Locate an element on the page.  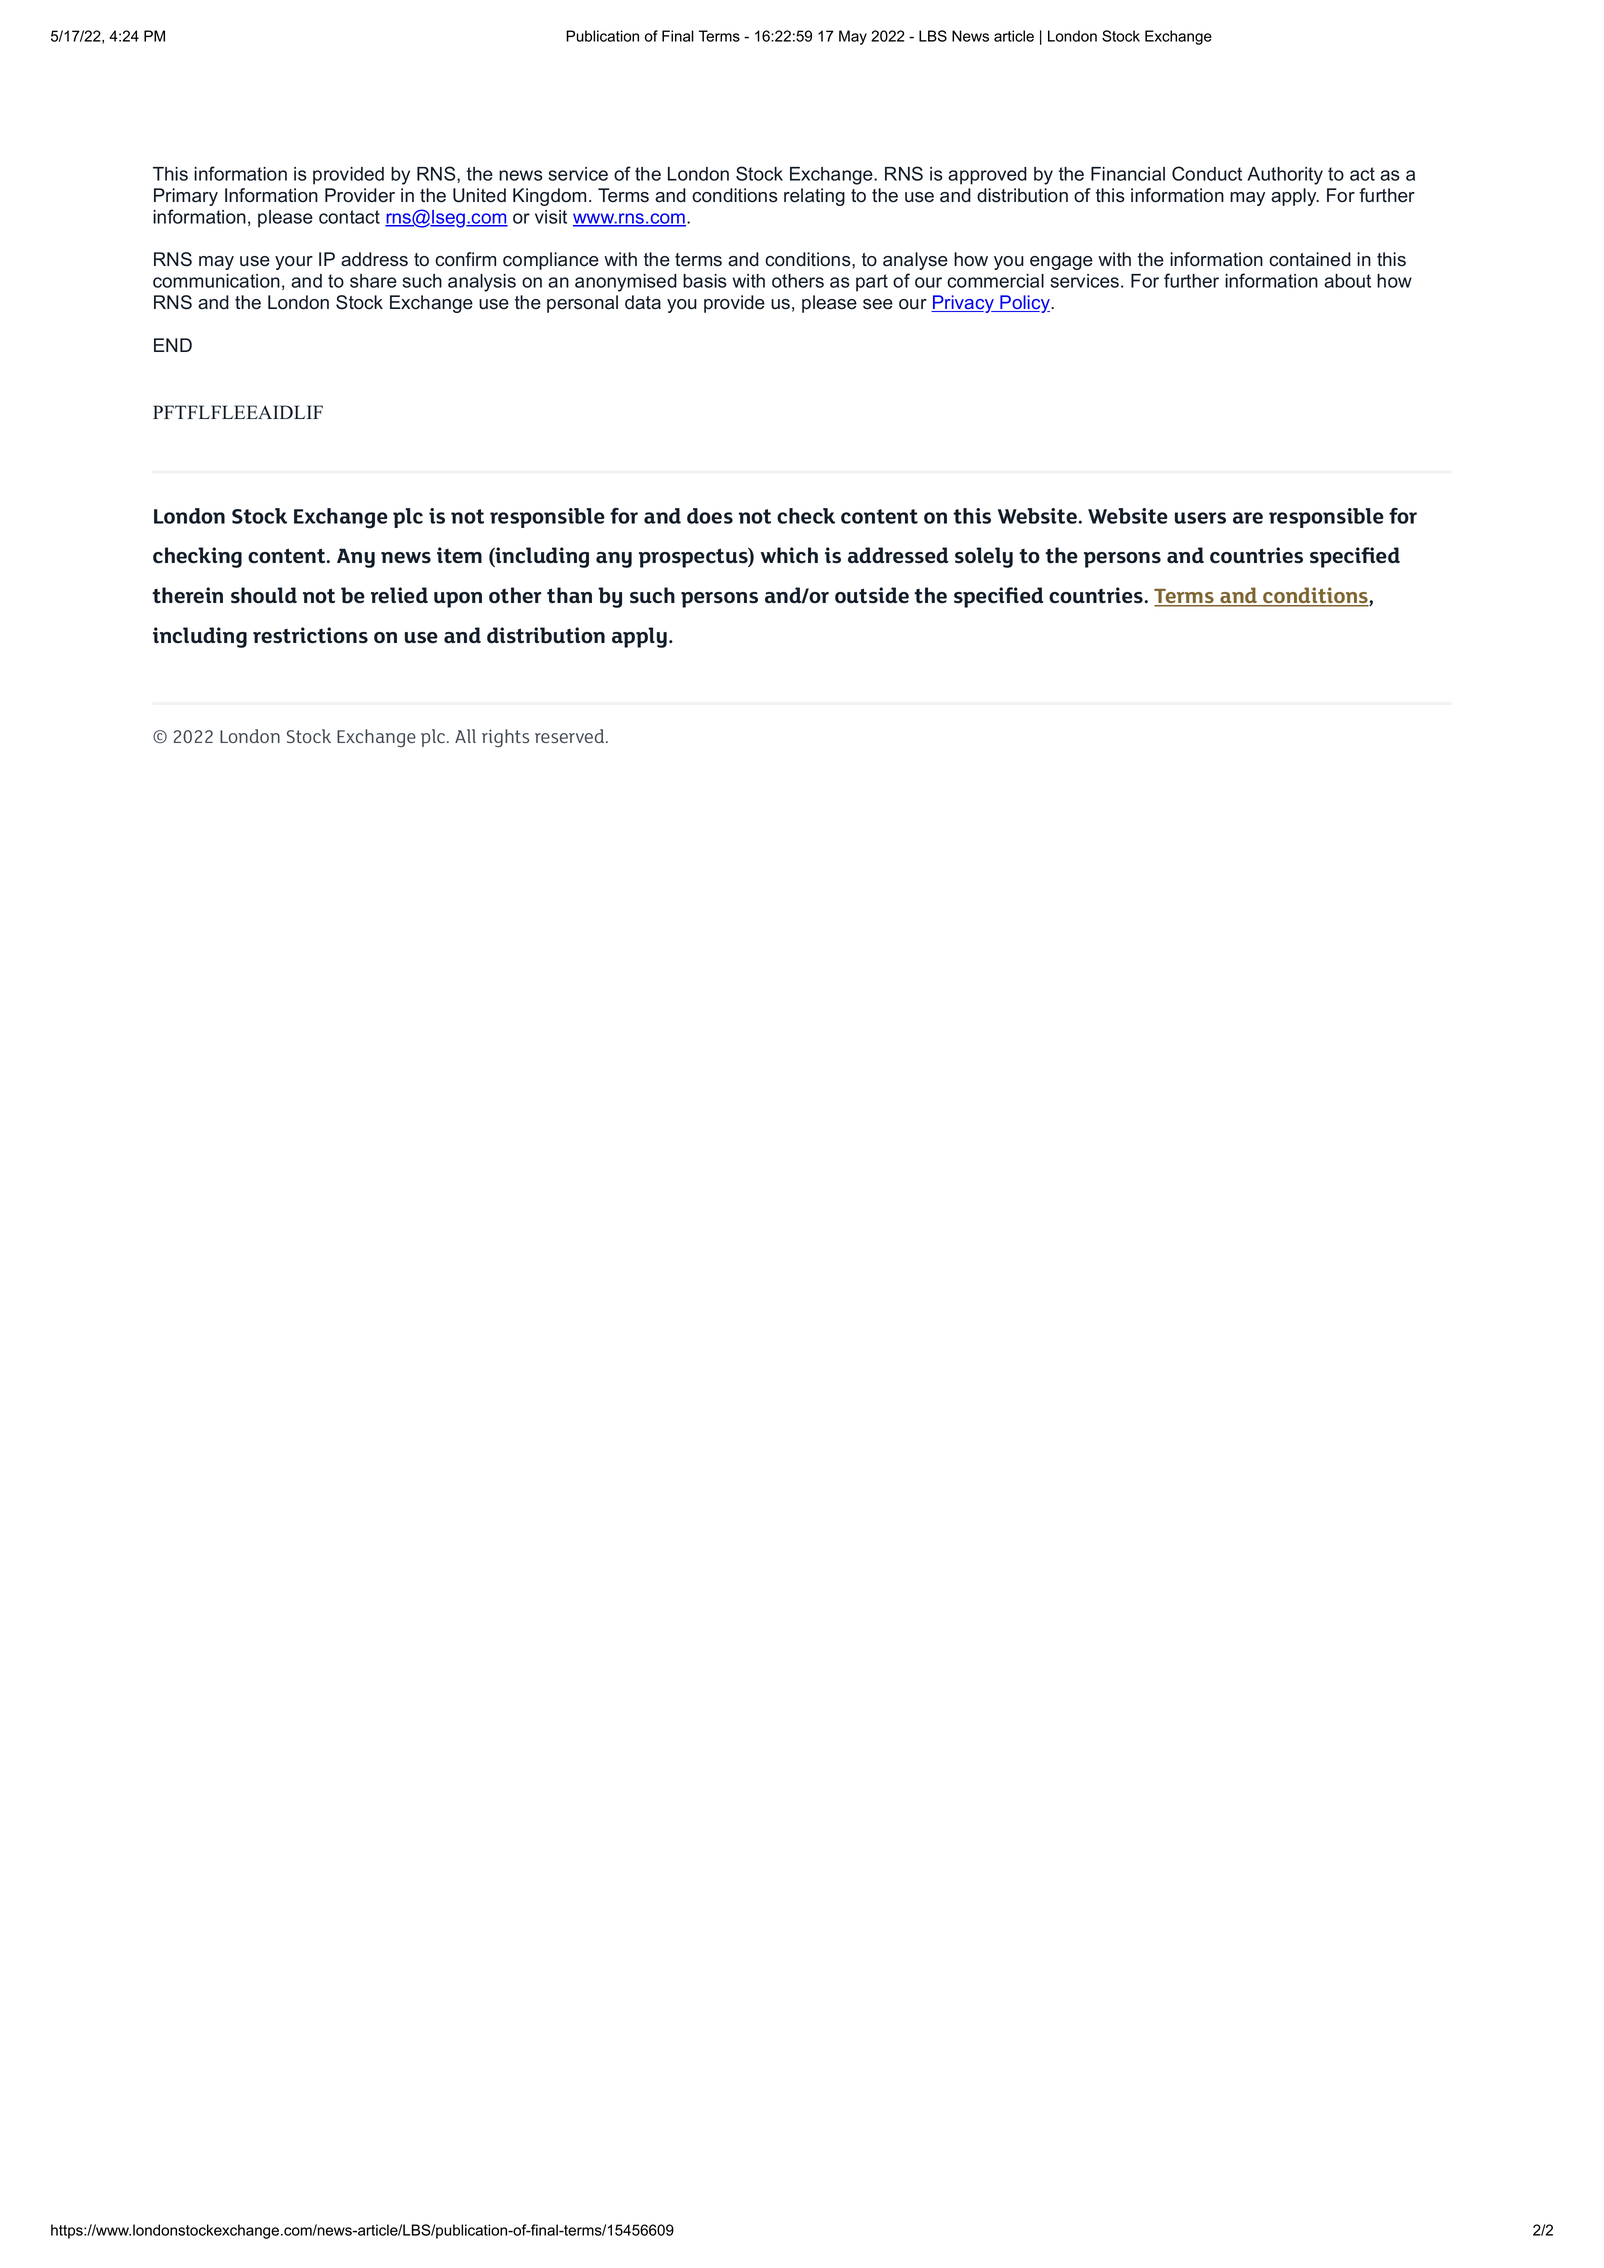
users is located at coordinates (1200, 518).
